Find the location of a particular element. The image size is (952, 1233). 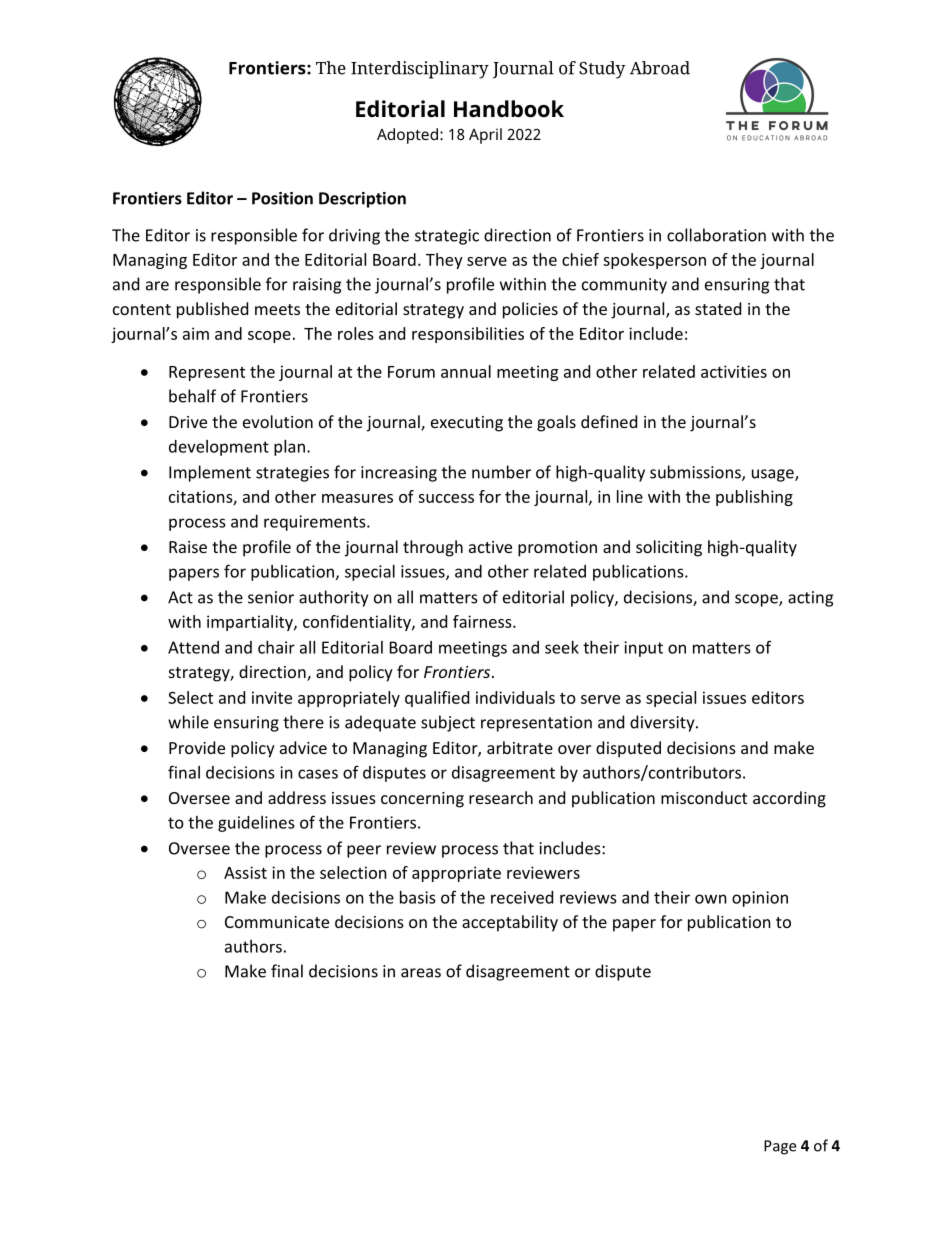

Page is located at coordinates (780, 1147).
